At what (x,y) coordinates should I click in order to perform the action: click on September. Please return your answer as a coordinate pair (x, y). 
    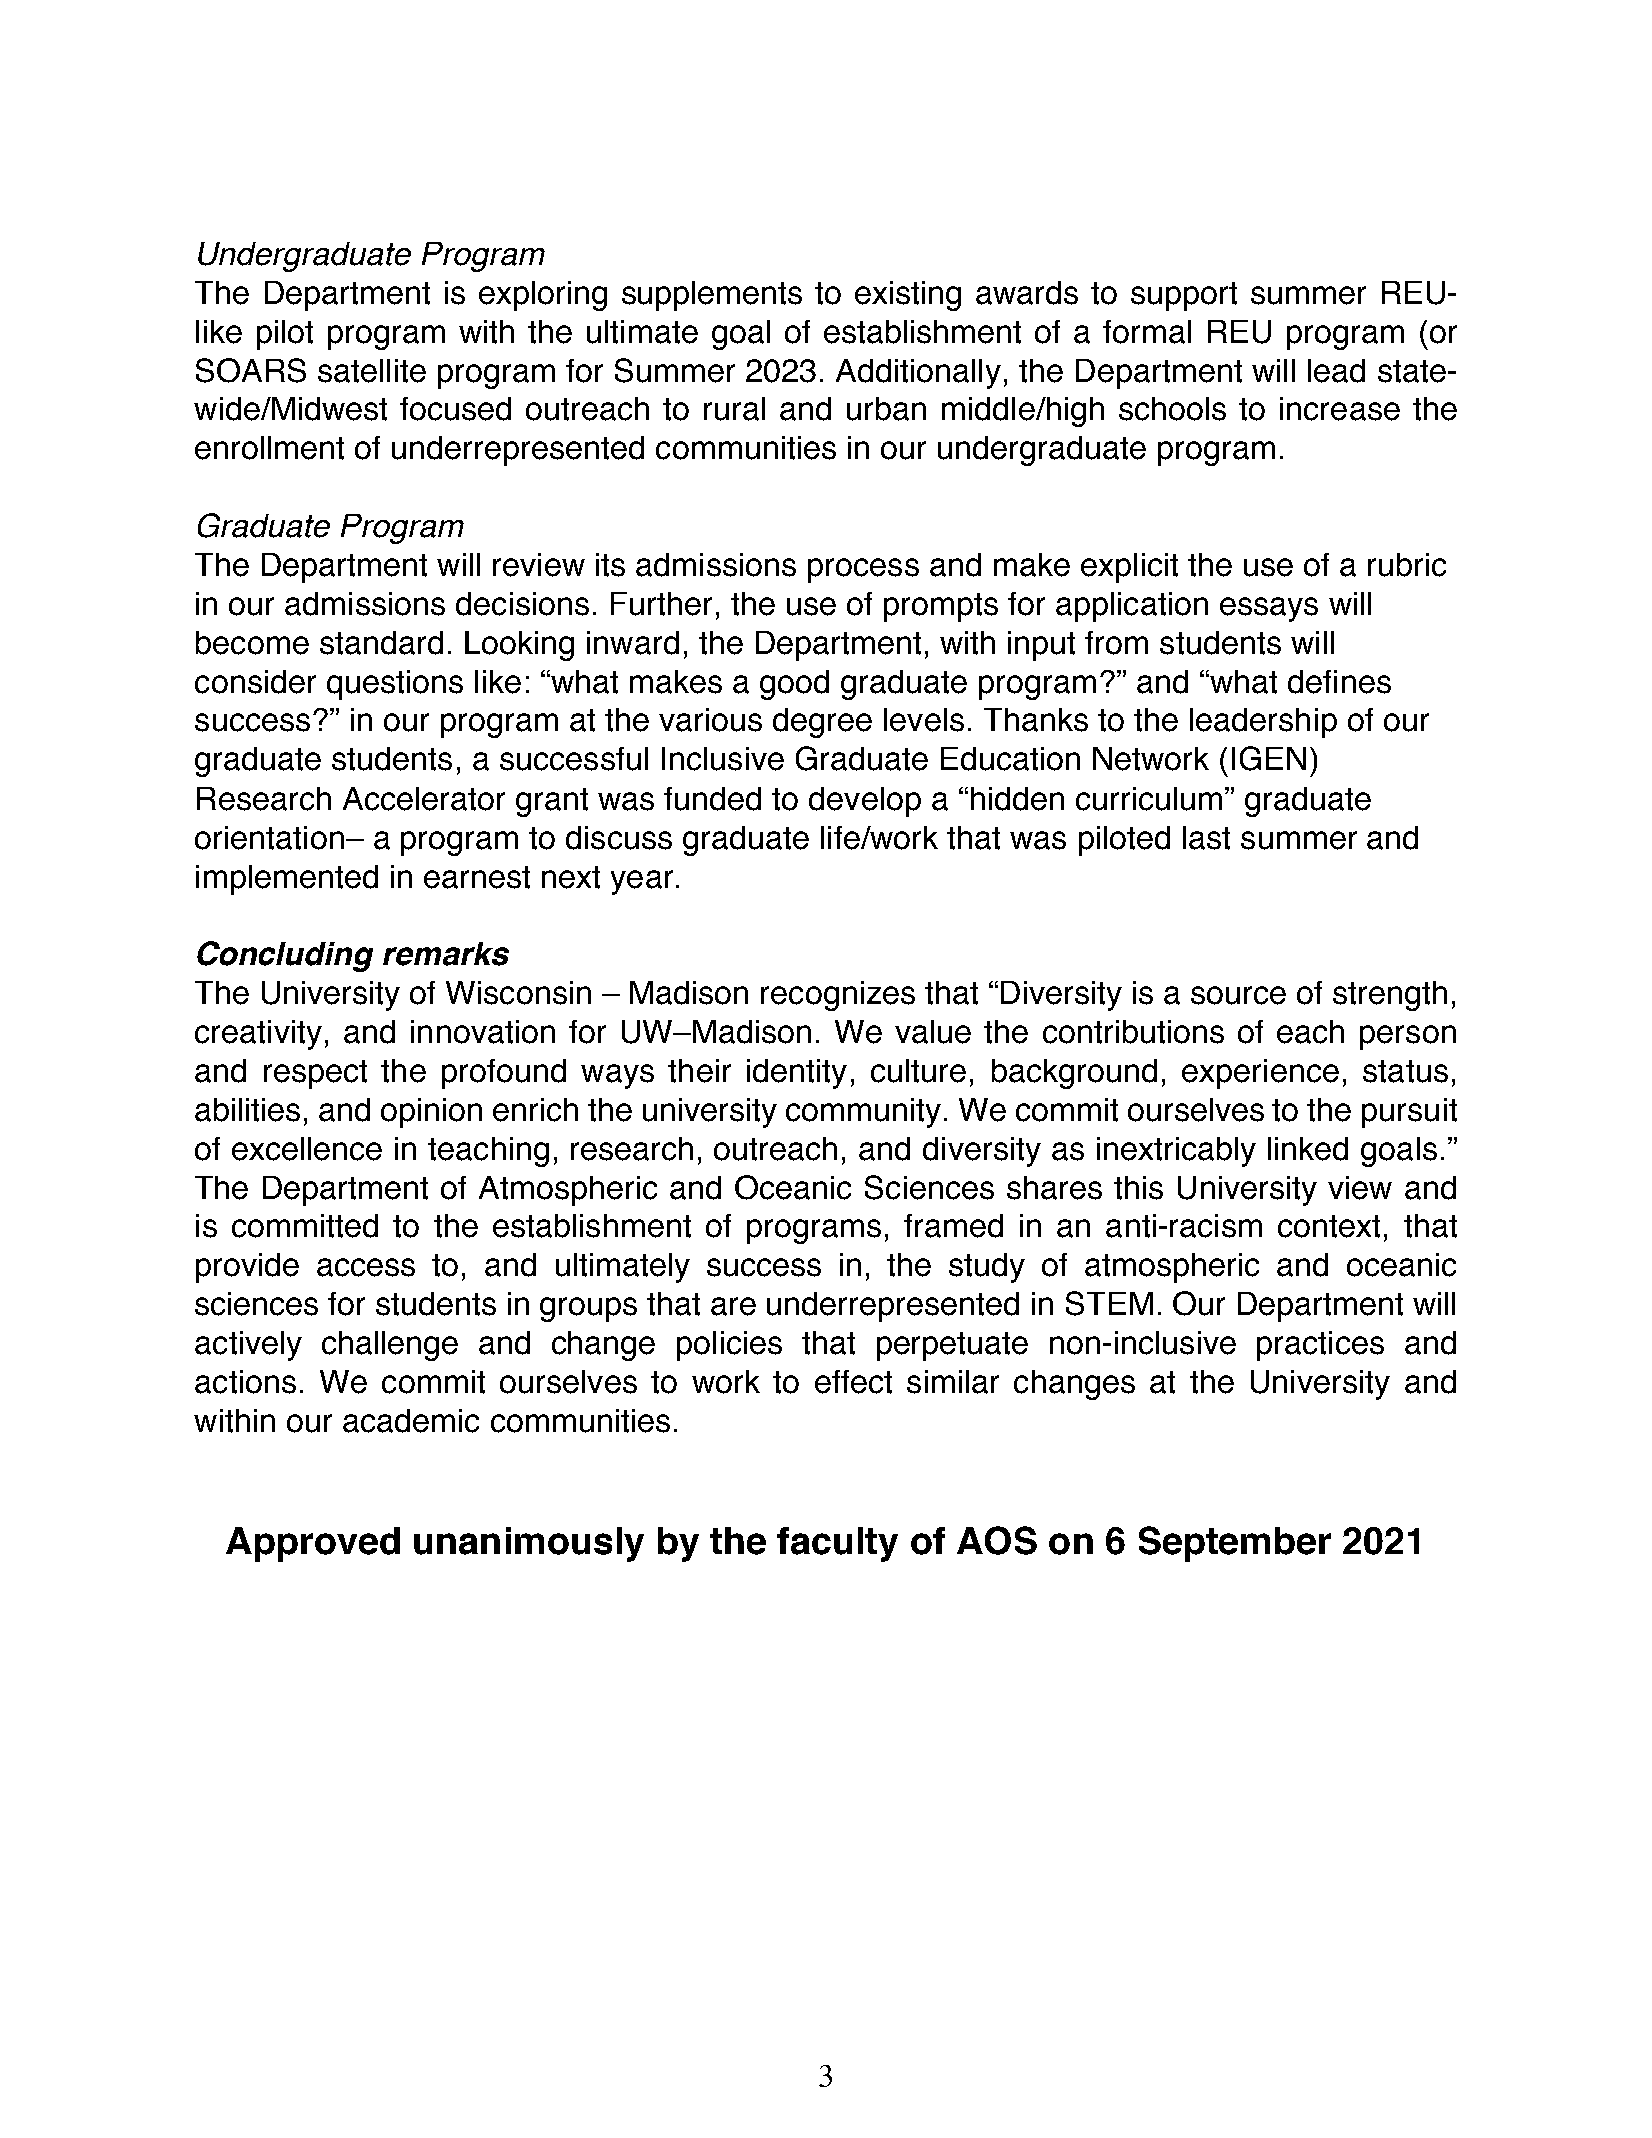
    Looking at the image, I should click on (1235, 1544).
